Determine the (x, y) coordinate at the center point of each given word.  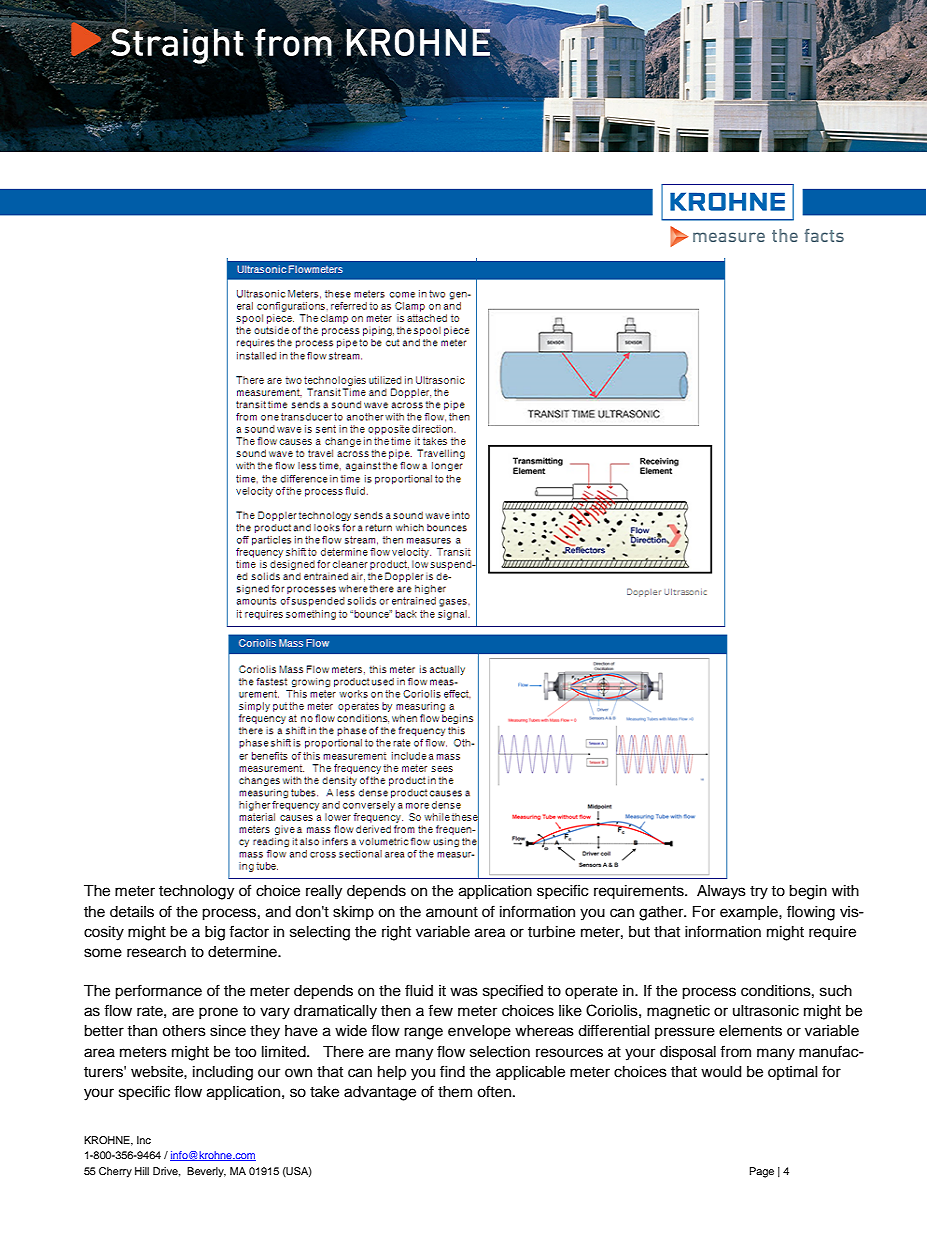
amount (452, 912)
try (759, 893)
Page (762, 1172)
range (423, 1033)
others (184, 1031)
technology (196, 892)
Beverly (206, 1172)
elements (750, 1031)
